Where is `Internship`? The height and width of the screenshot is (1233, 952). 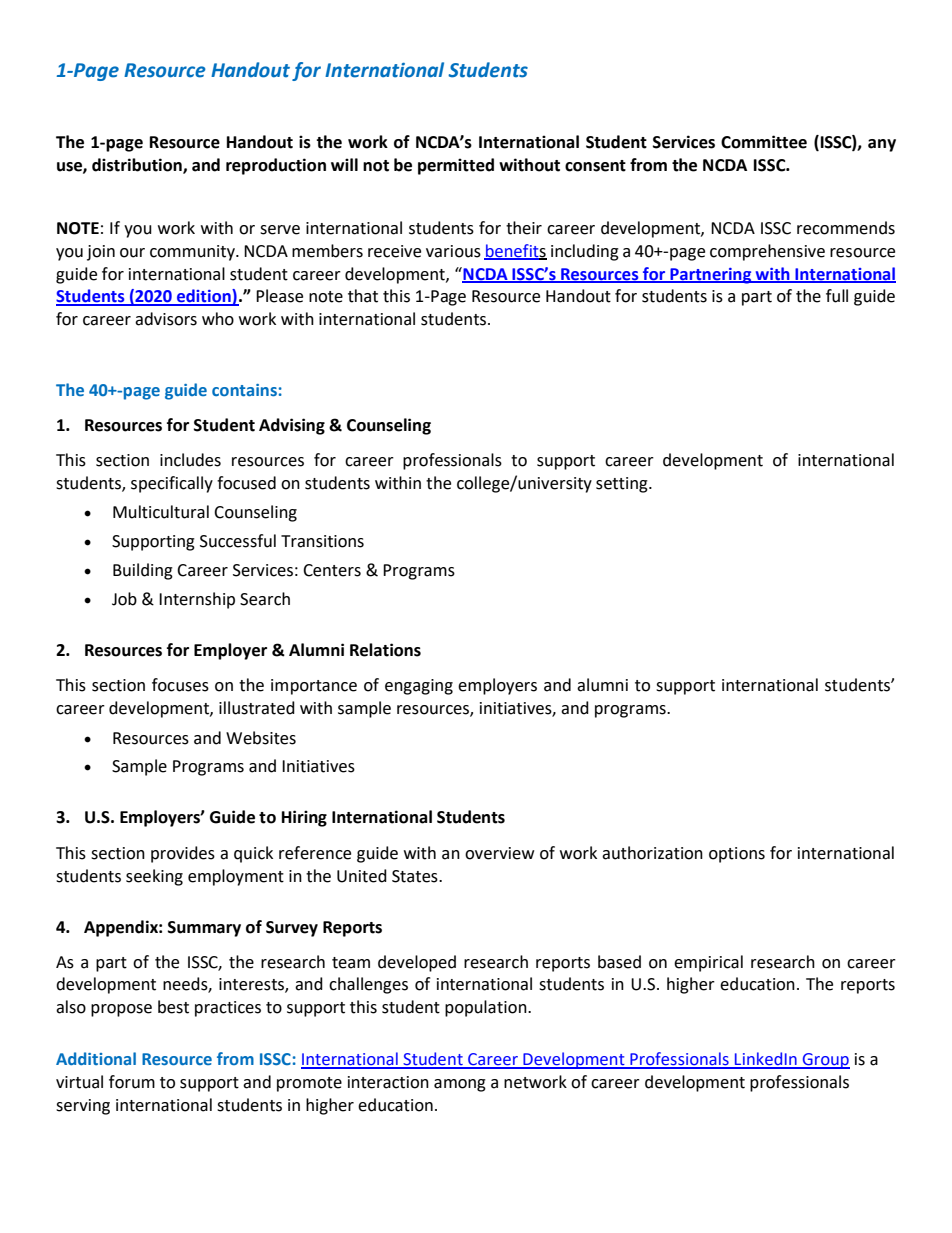 Internship is located at coordinates (197, 600).
